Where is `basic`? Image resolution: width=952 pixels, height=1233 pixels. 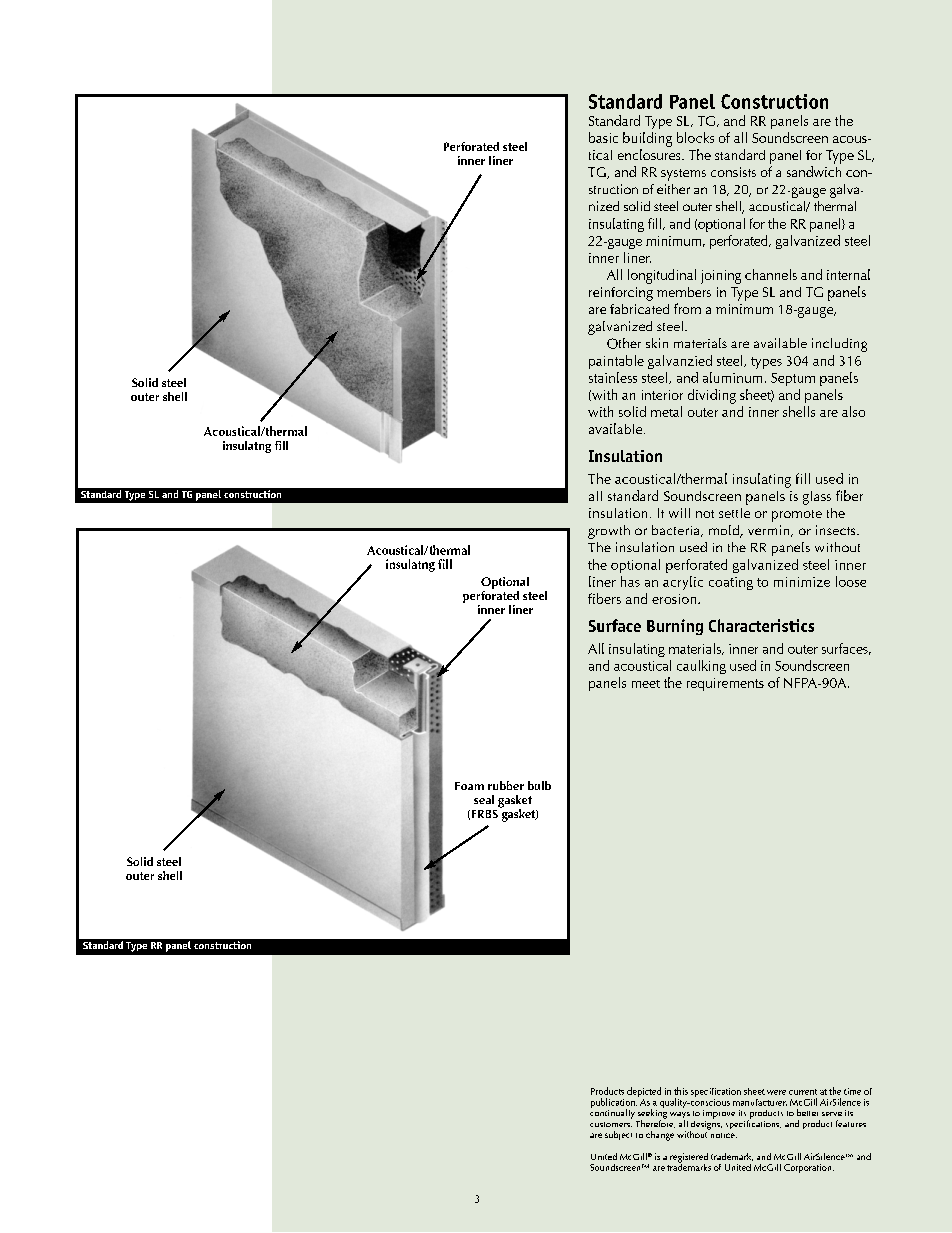
basic is located at coordinates (603, 137).
